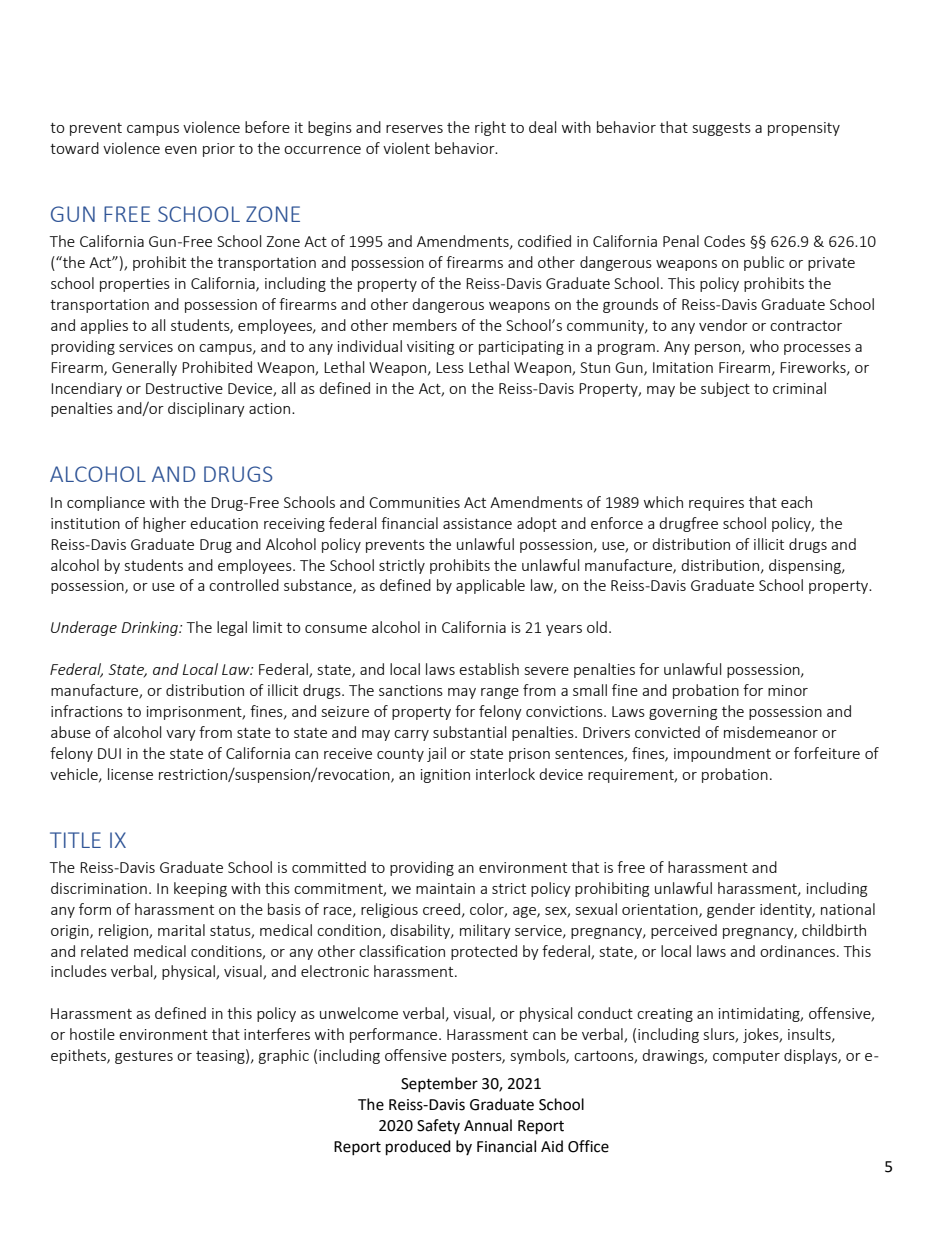 The width and height of the screenshot is (952, 1233). What do you see at coordinates (469, 732) in the screenshot?
I see `substantial` at bounding box center [469, 732].
